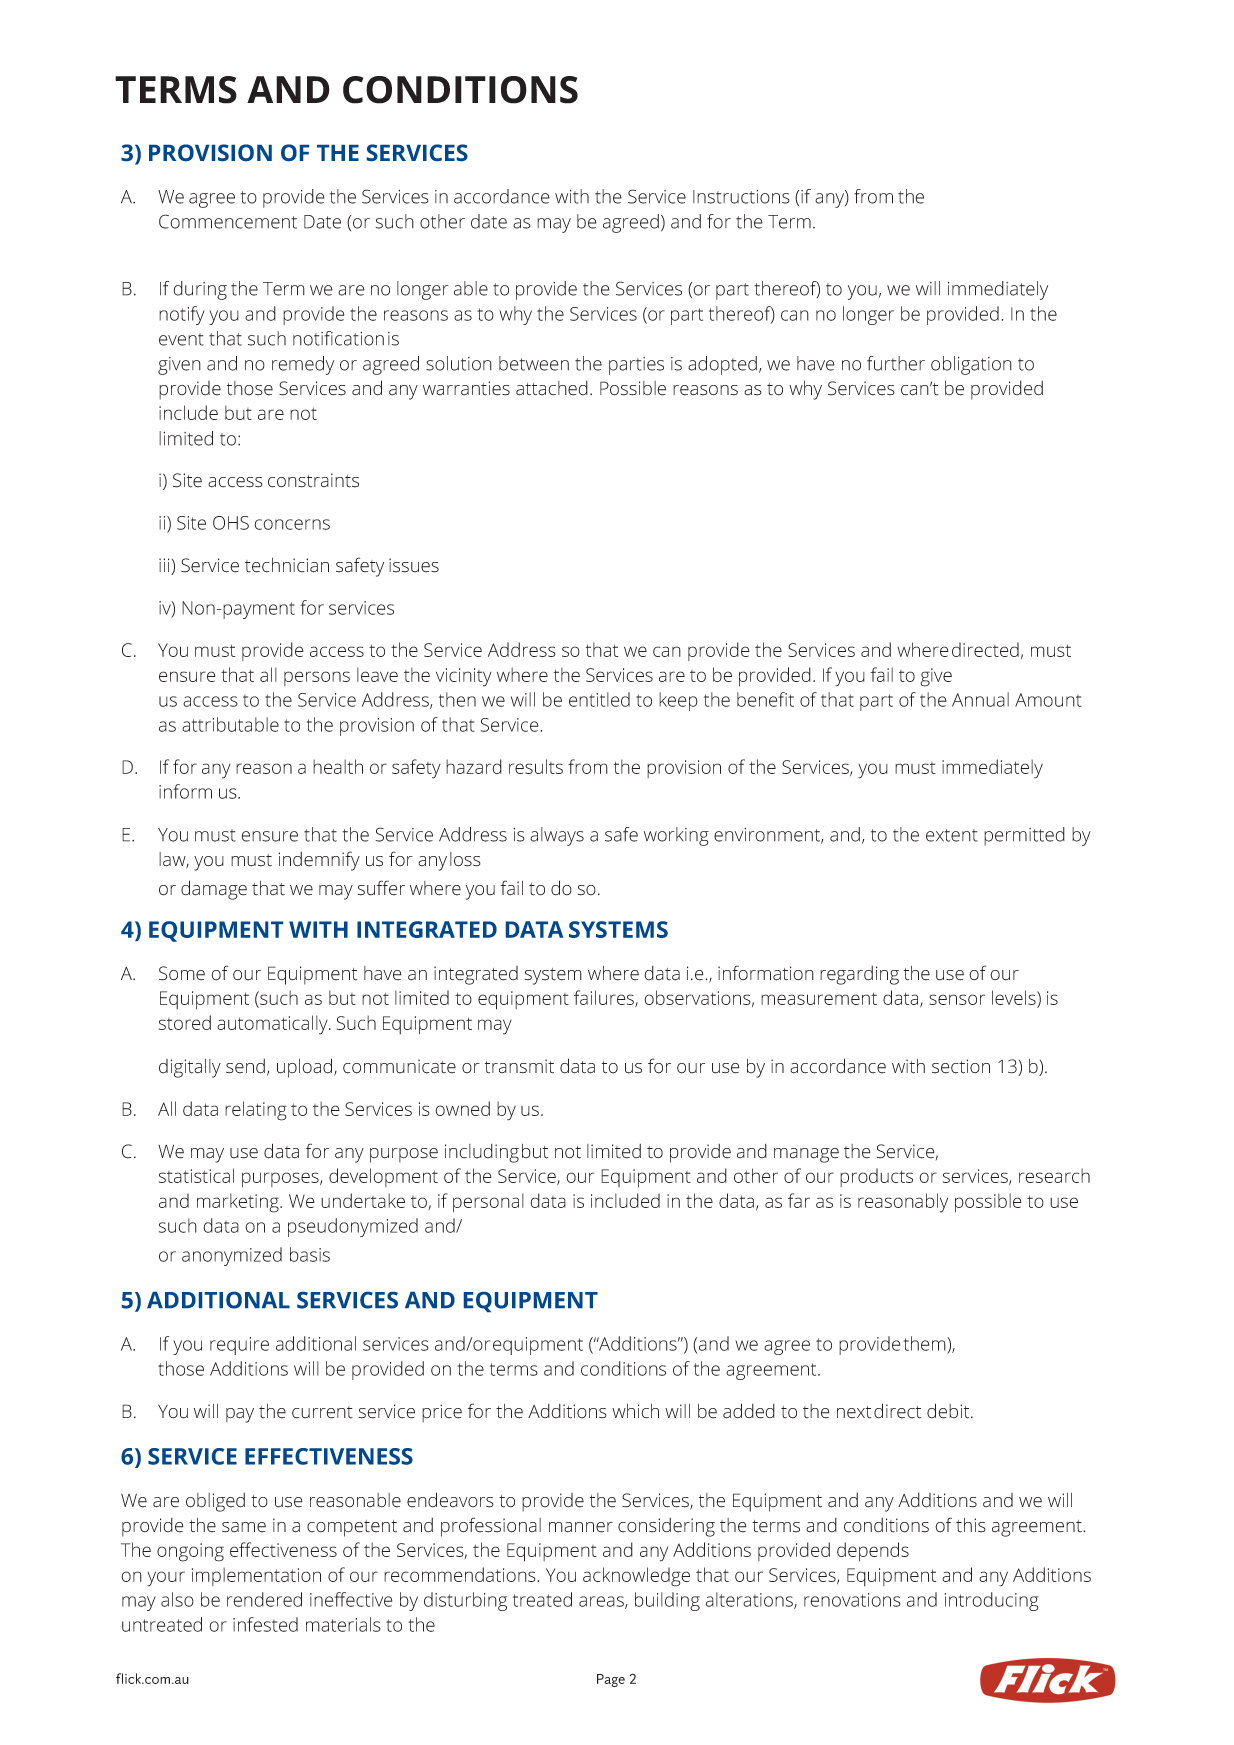 This image has height=1745, width=1234. Describe the element at coordinates (992, 1601) in the image. I see `introducing` at that location.
